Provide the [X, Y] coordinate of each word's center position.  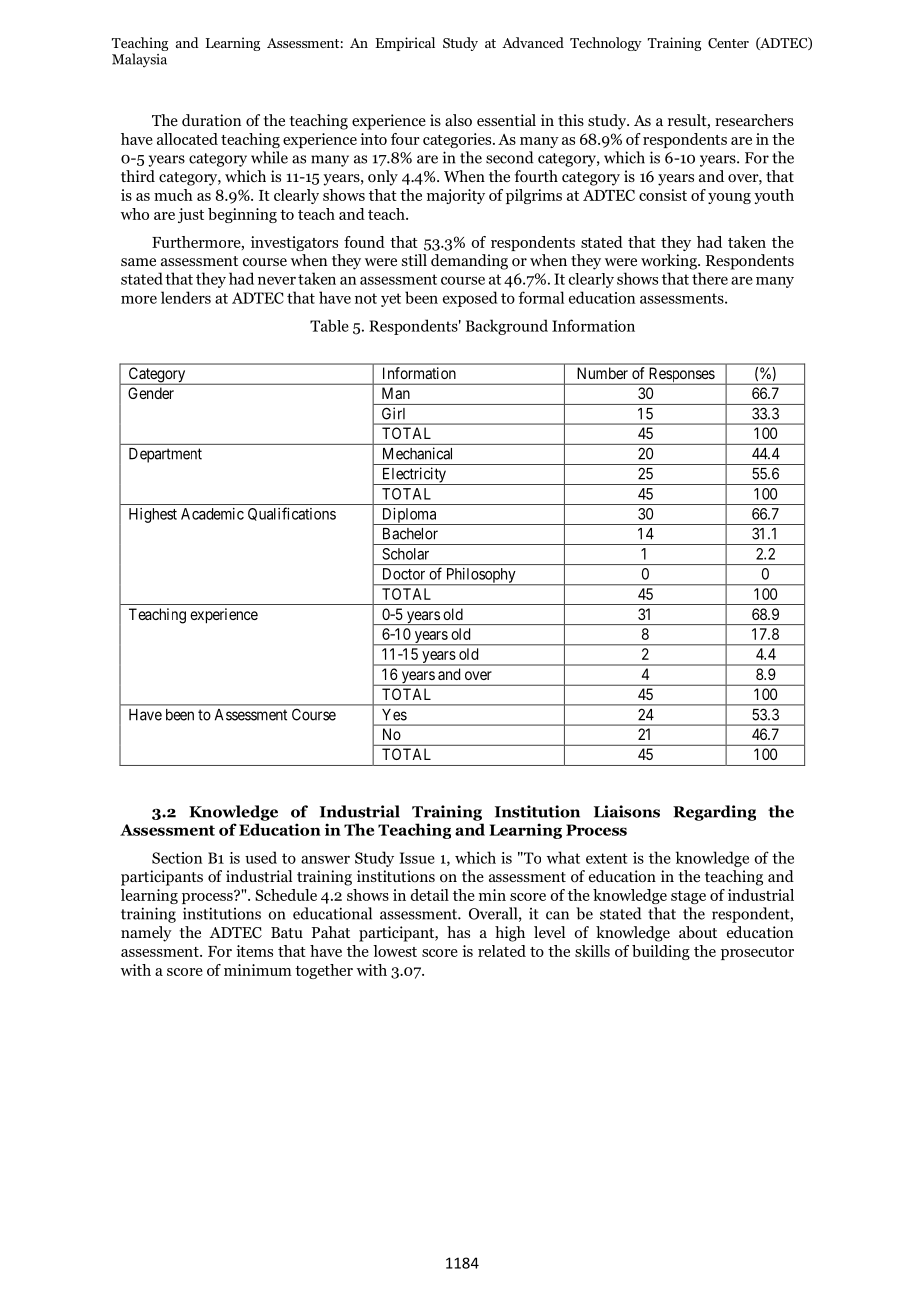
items [254, 951]
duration [211, 120]
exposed [470, 299]
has [458, 932]
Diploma [409, 516]
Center [728, 43]
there [710, 278]
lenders [186, 297]
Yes [394, 715]
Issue [417, 858]
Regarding [714, 813]
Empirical [405, 44]
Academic [212, 514]
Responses [681, 376]
